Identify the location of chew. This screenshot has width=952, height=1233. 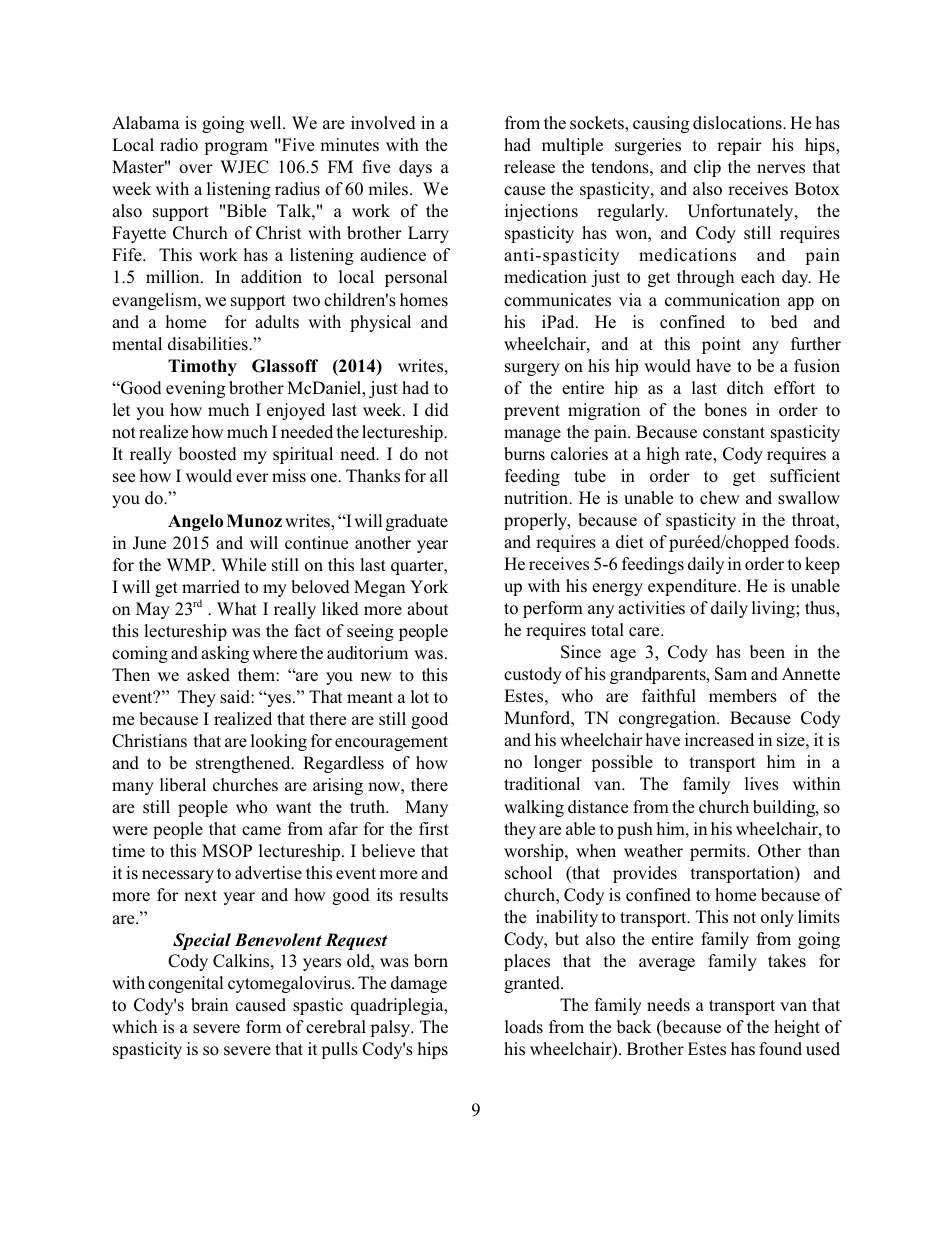
(720, 497).
